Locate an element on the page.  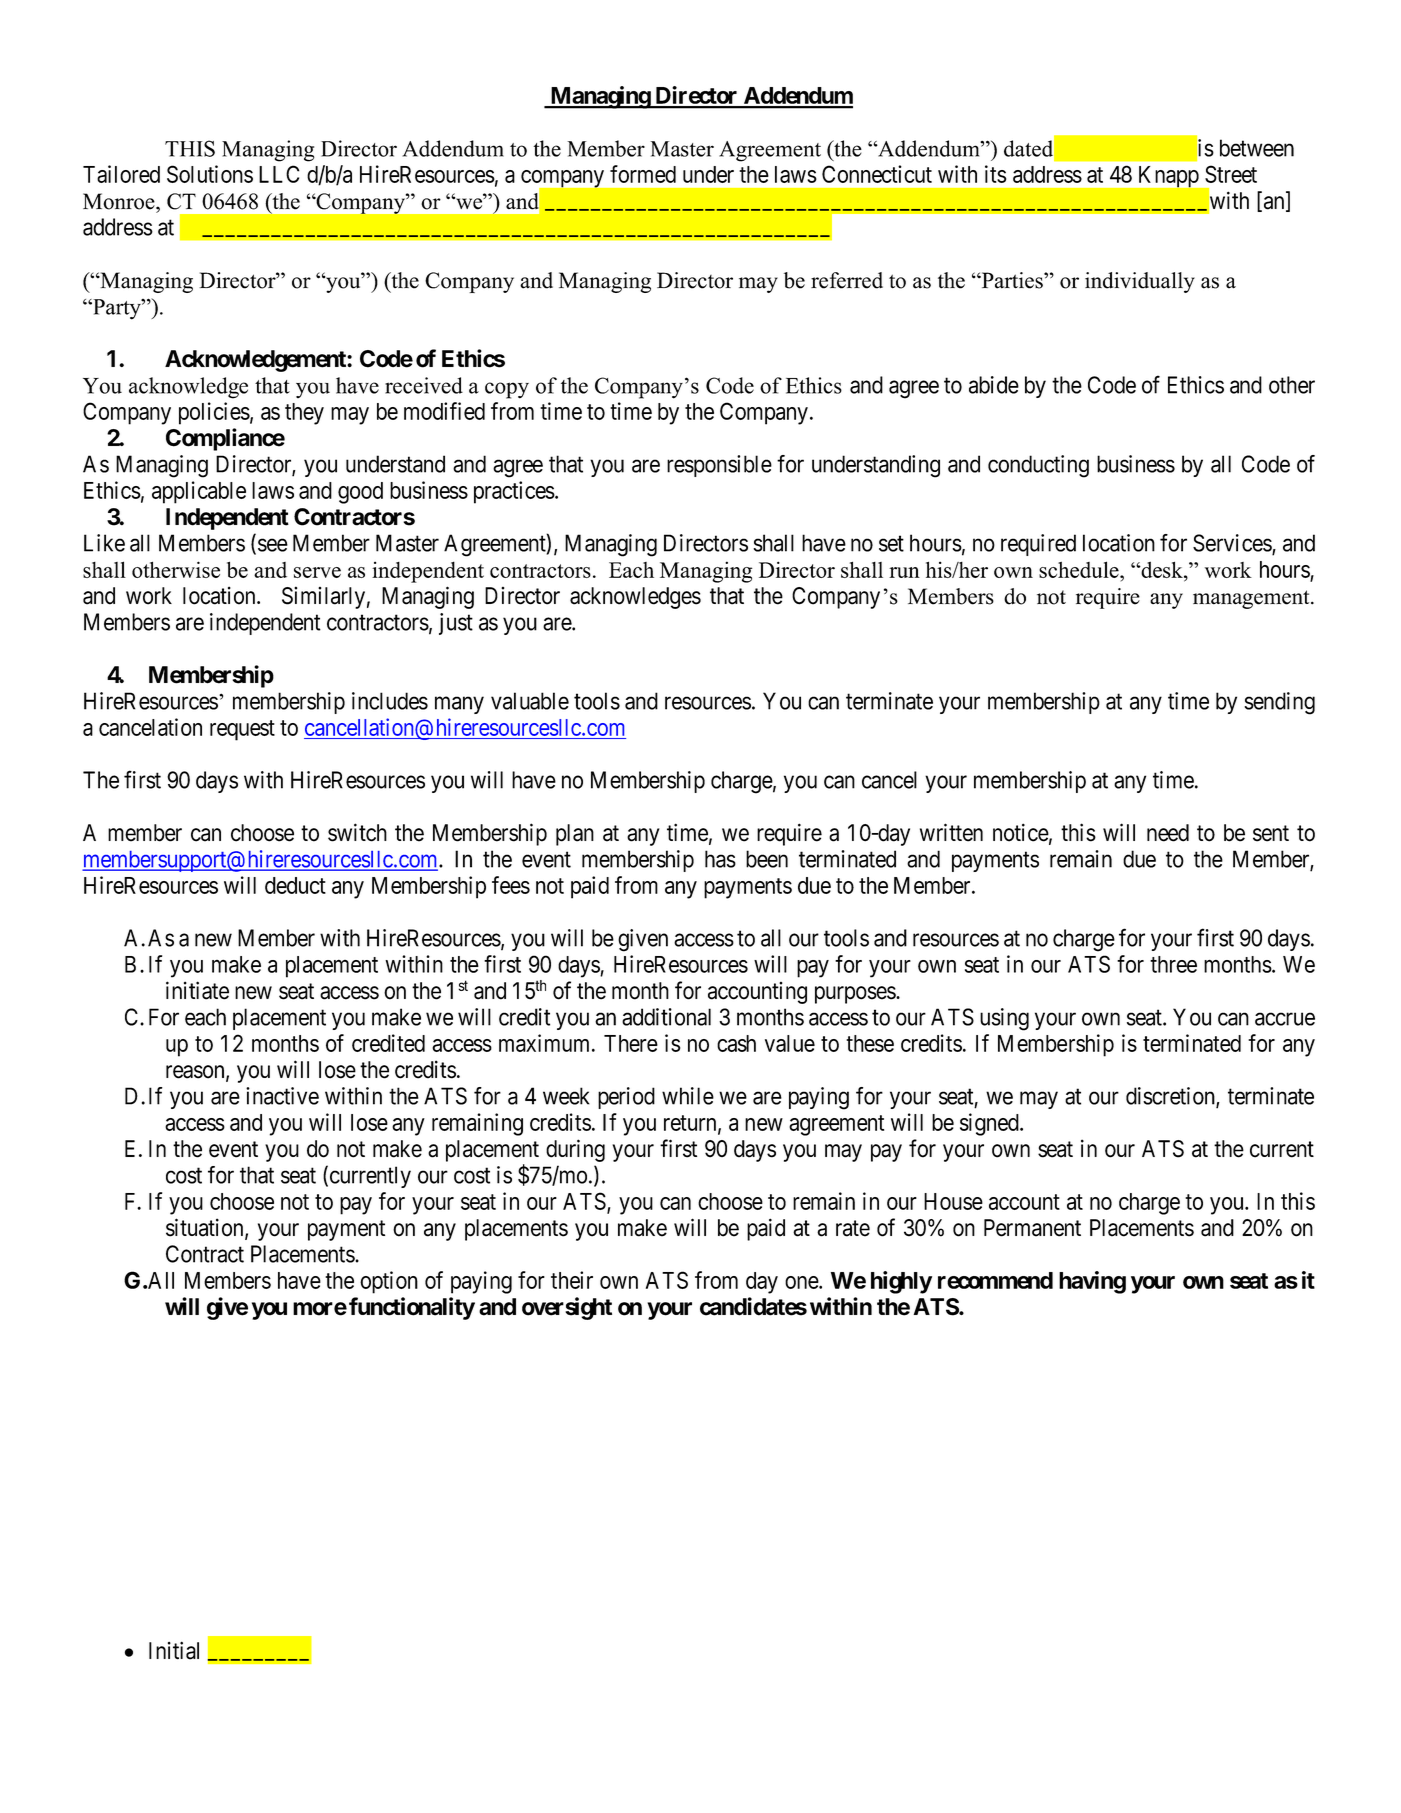
oversight is located at coordinates (567, 1308).
